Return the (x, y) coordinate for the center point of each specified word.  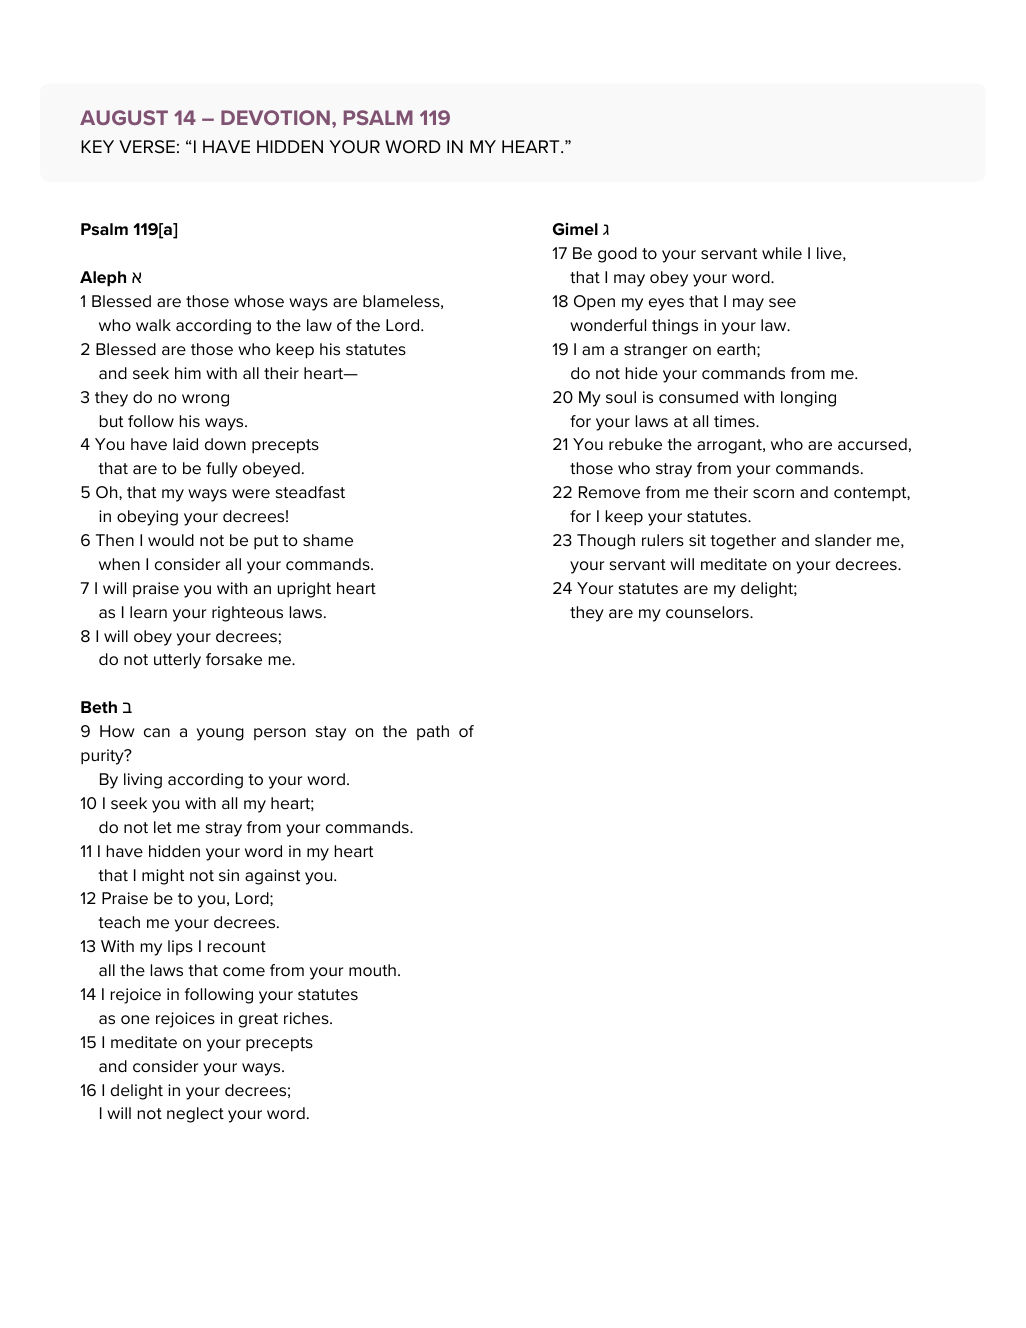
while (782, 253)
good (617, 255)
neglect (195, 1115)
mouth (372, 970)
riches (307, 1018)
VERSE (147, 147)
